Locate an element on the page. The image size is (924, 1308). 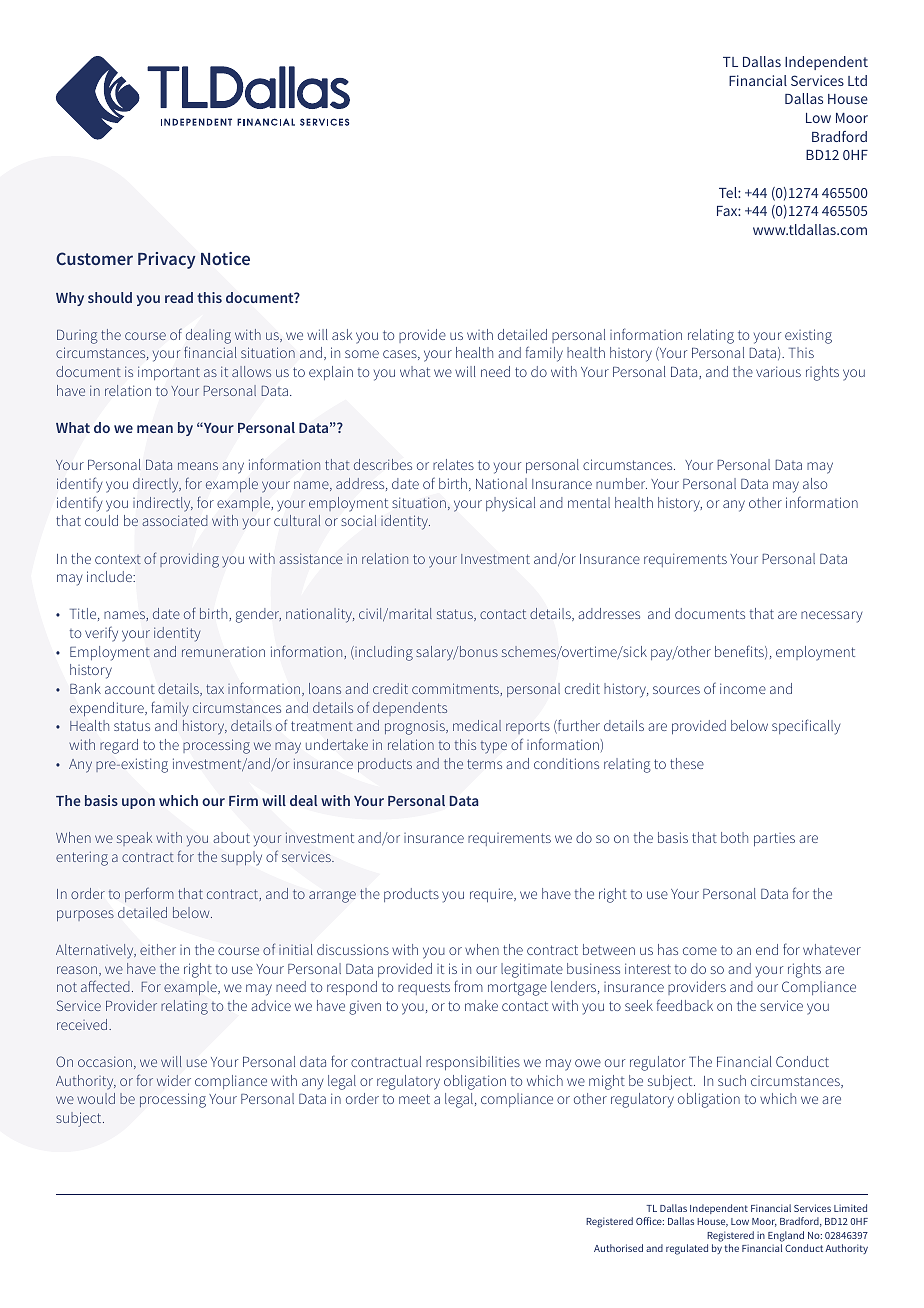
also is located at coordinates (815, 483).
